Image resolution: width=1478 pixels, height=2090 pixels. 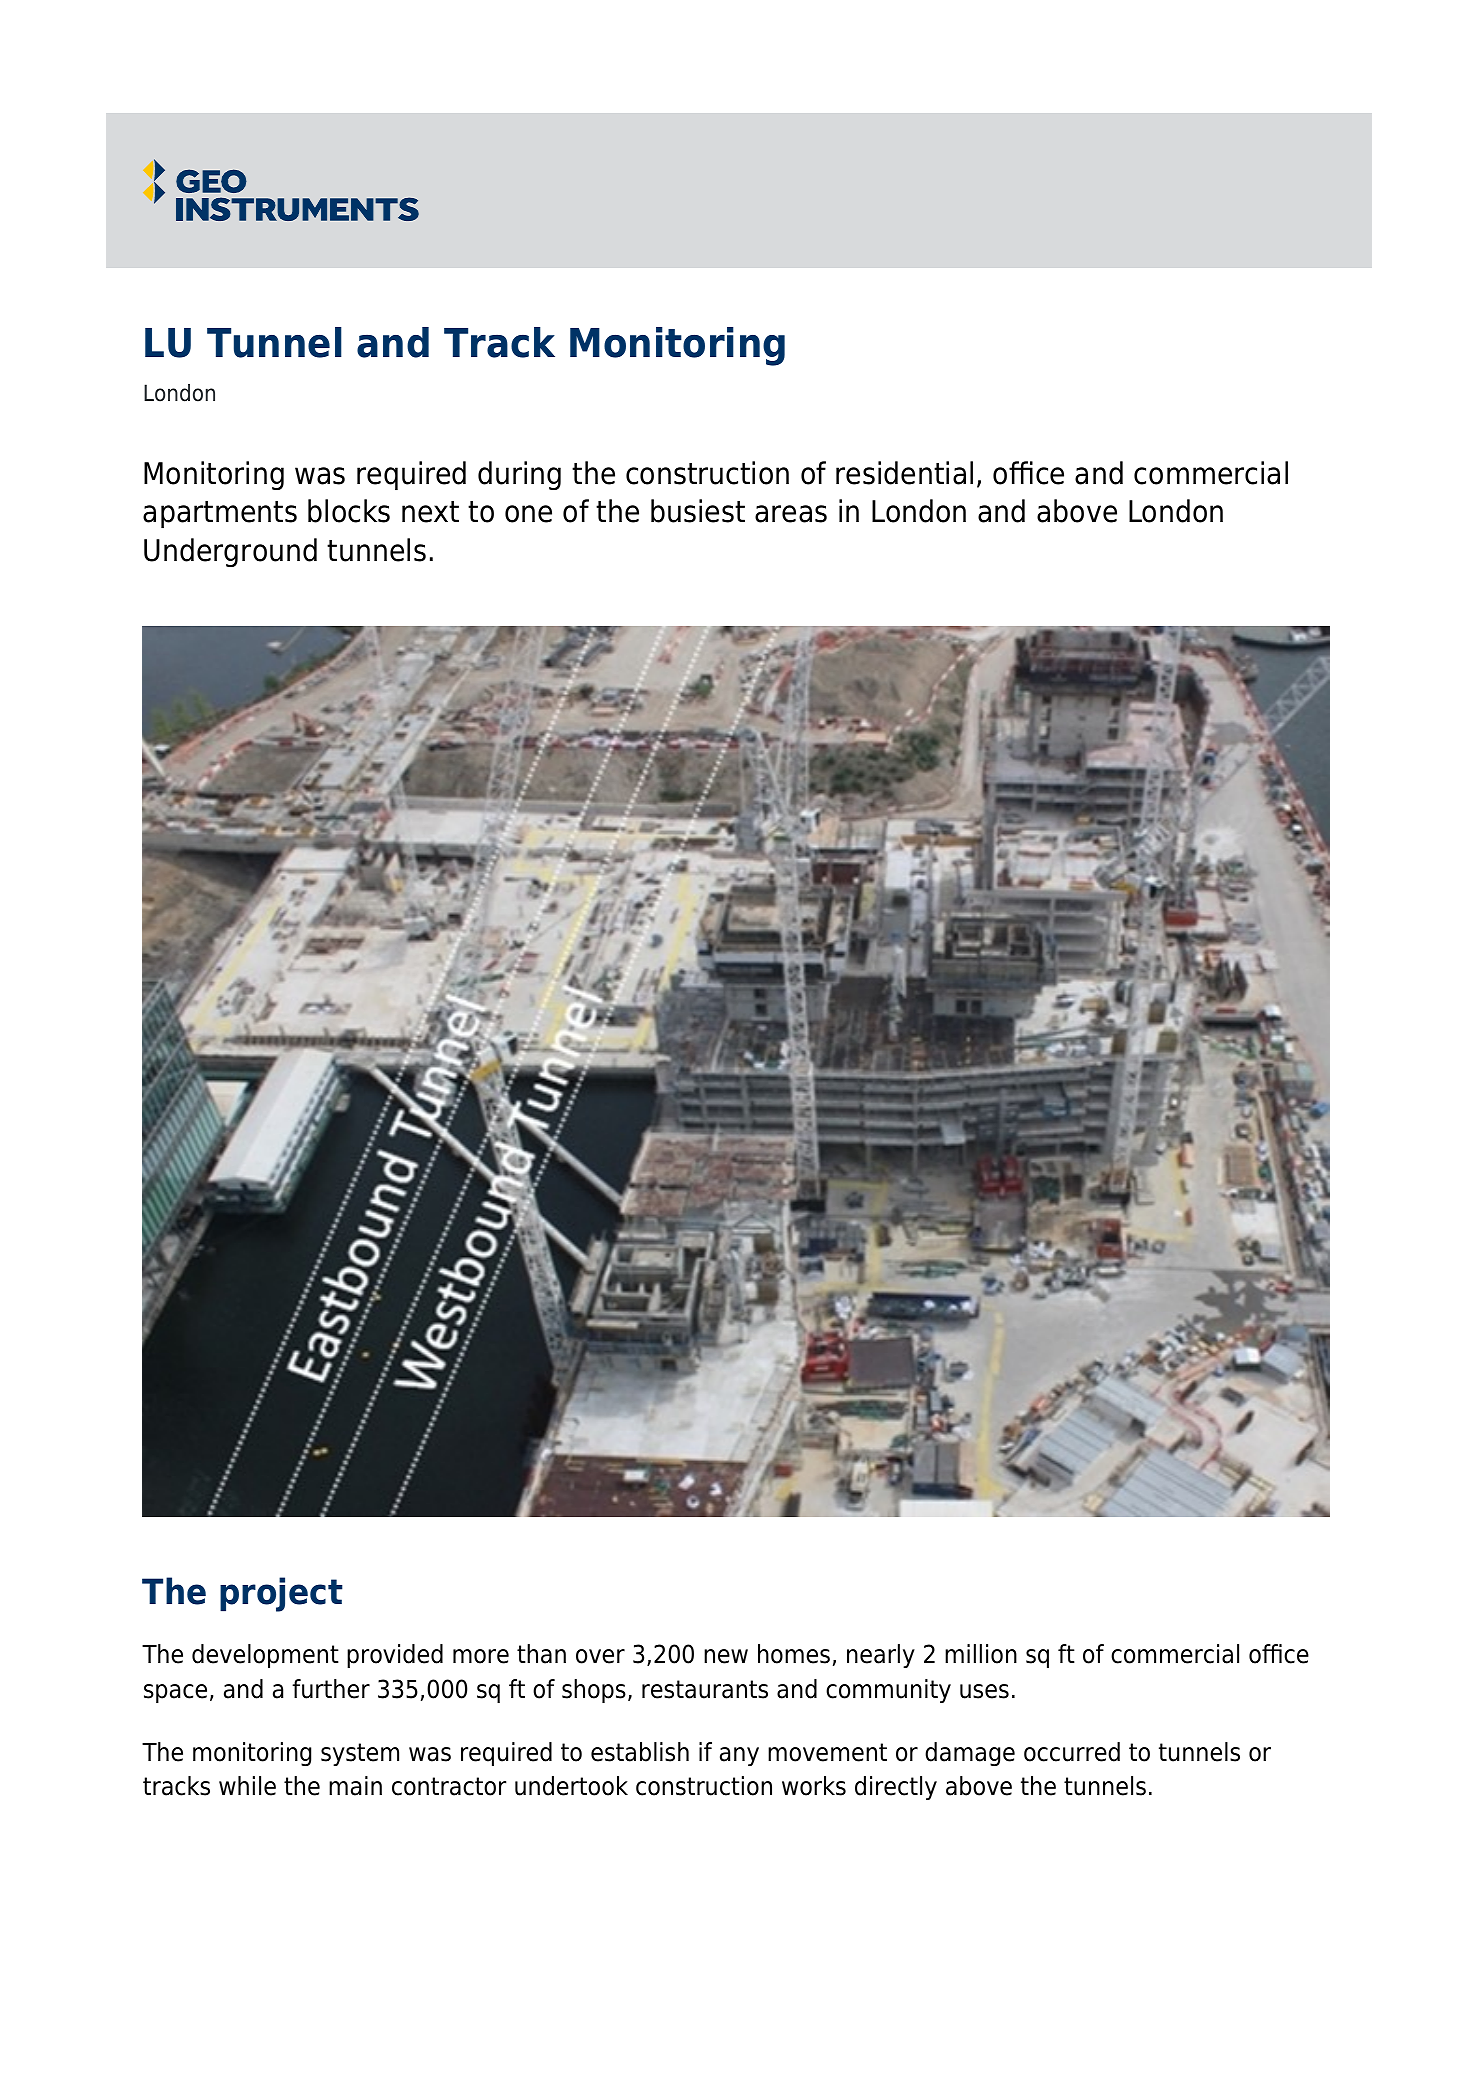 I want to click on apartments, so click(x=220, y=514).
